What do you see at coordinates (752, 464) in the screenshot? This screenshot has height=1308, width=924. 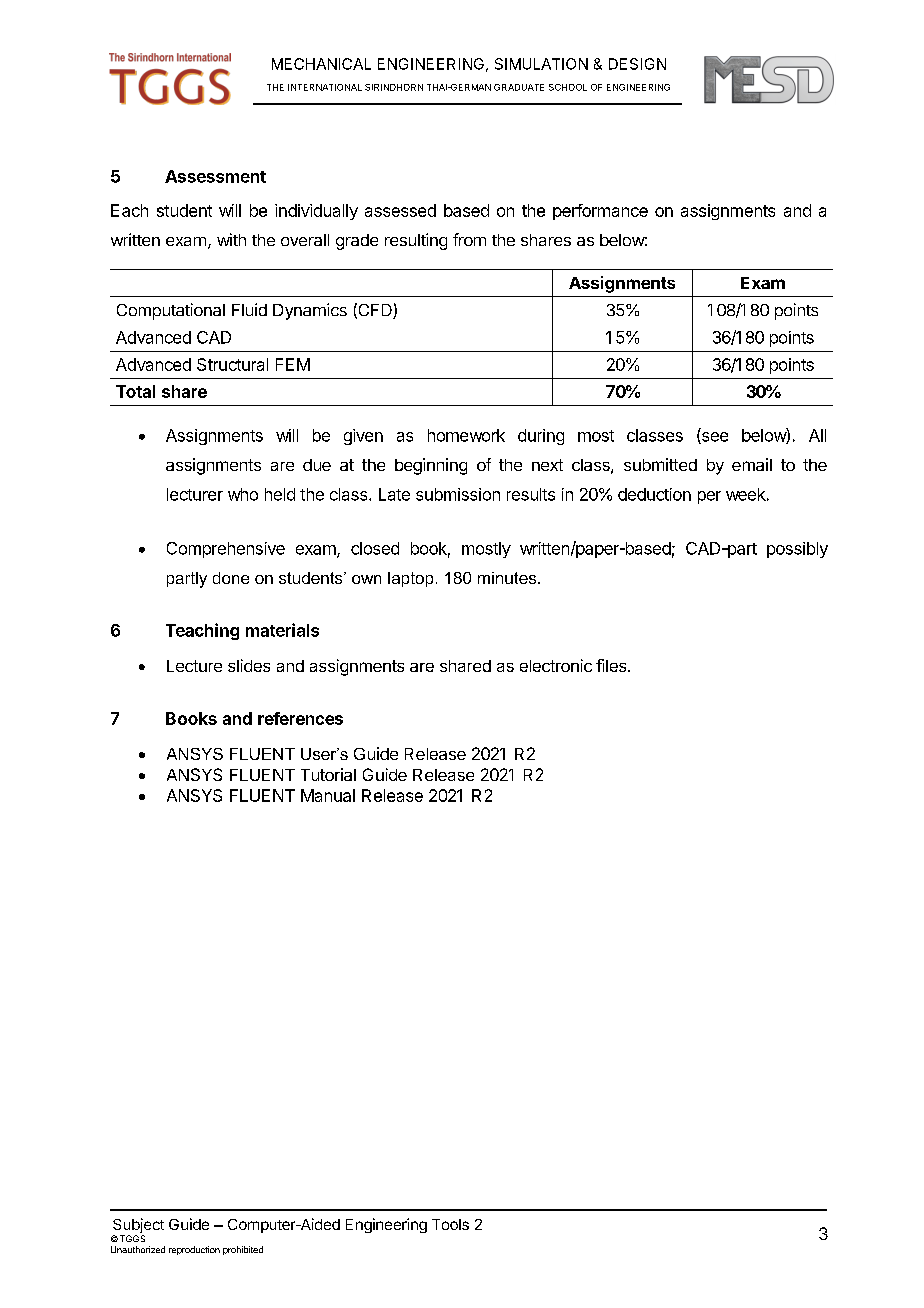 I see `email` at bounding box center [752, 464].
